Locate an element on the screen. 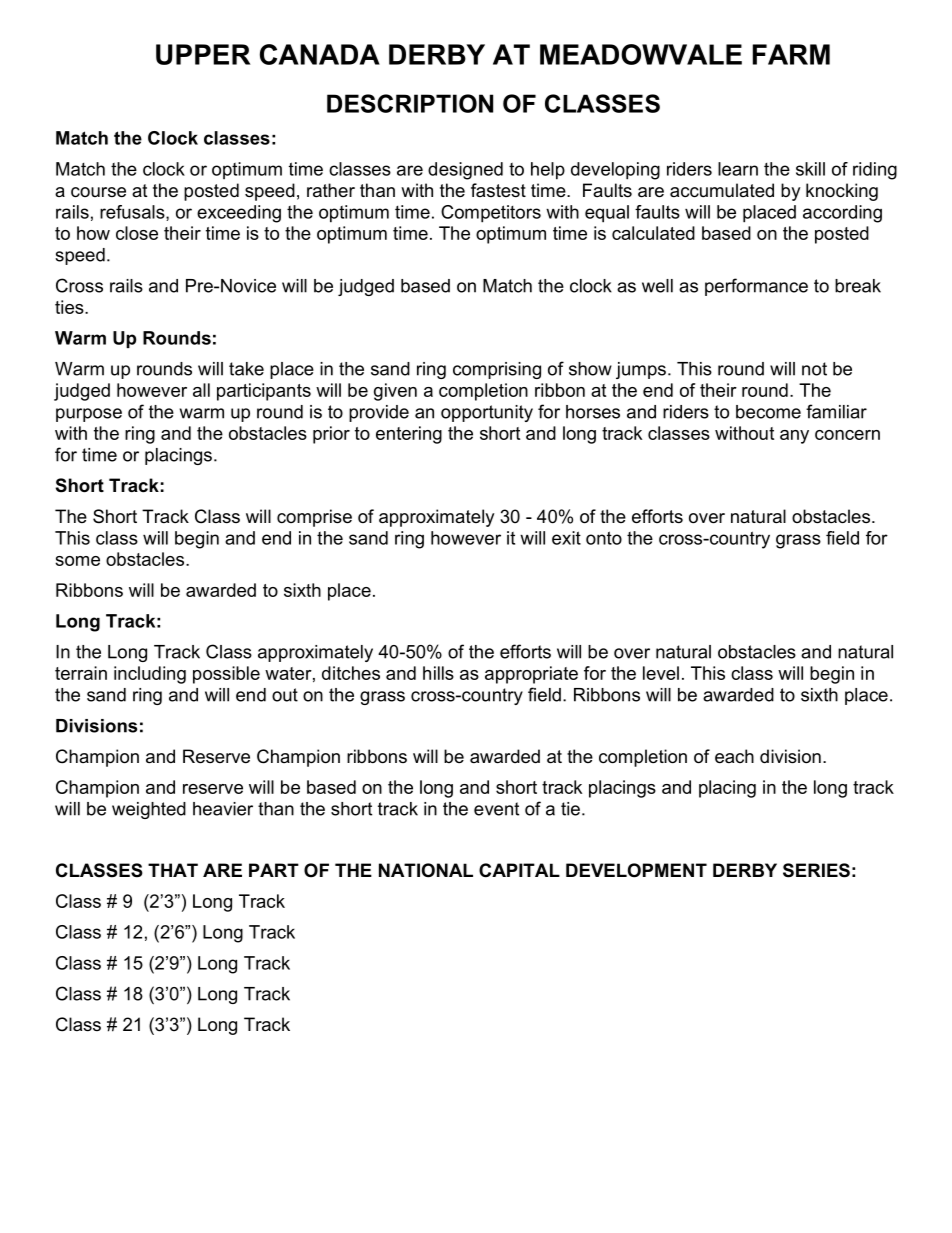 The image size is (952, 1233). level is located at coordinates (661, 673).
